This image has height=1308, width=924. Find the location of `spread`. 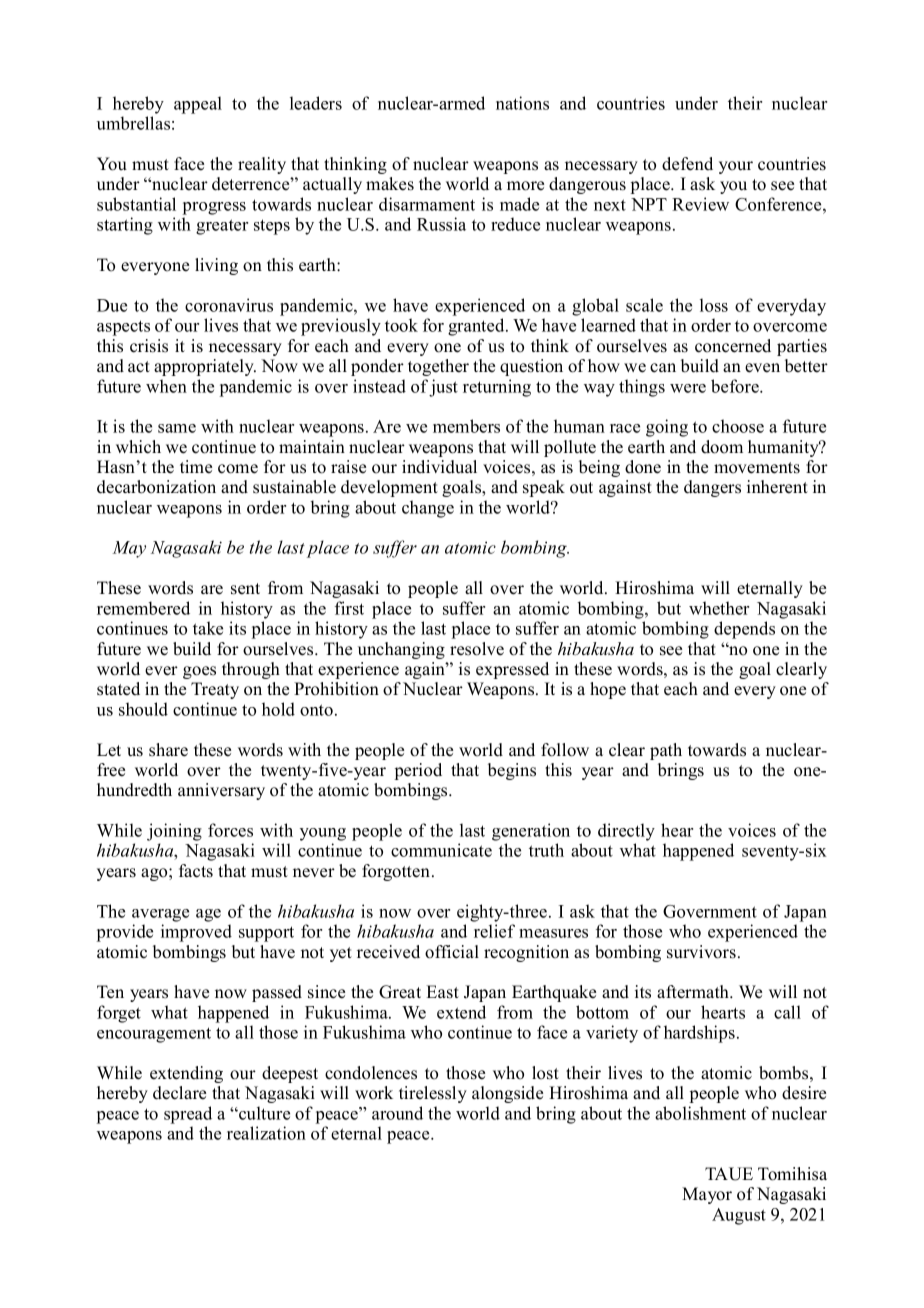

spread is located at coordinates (188, 1115).
